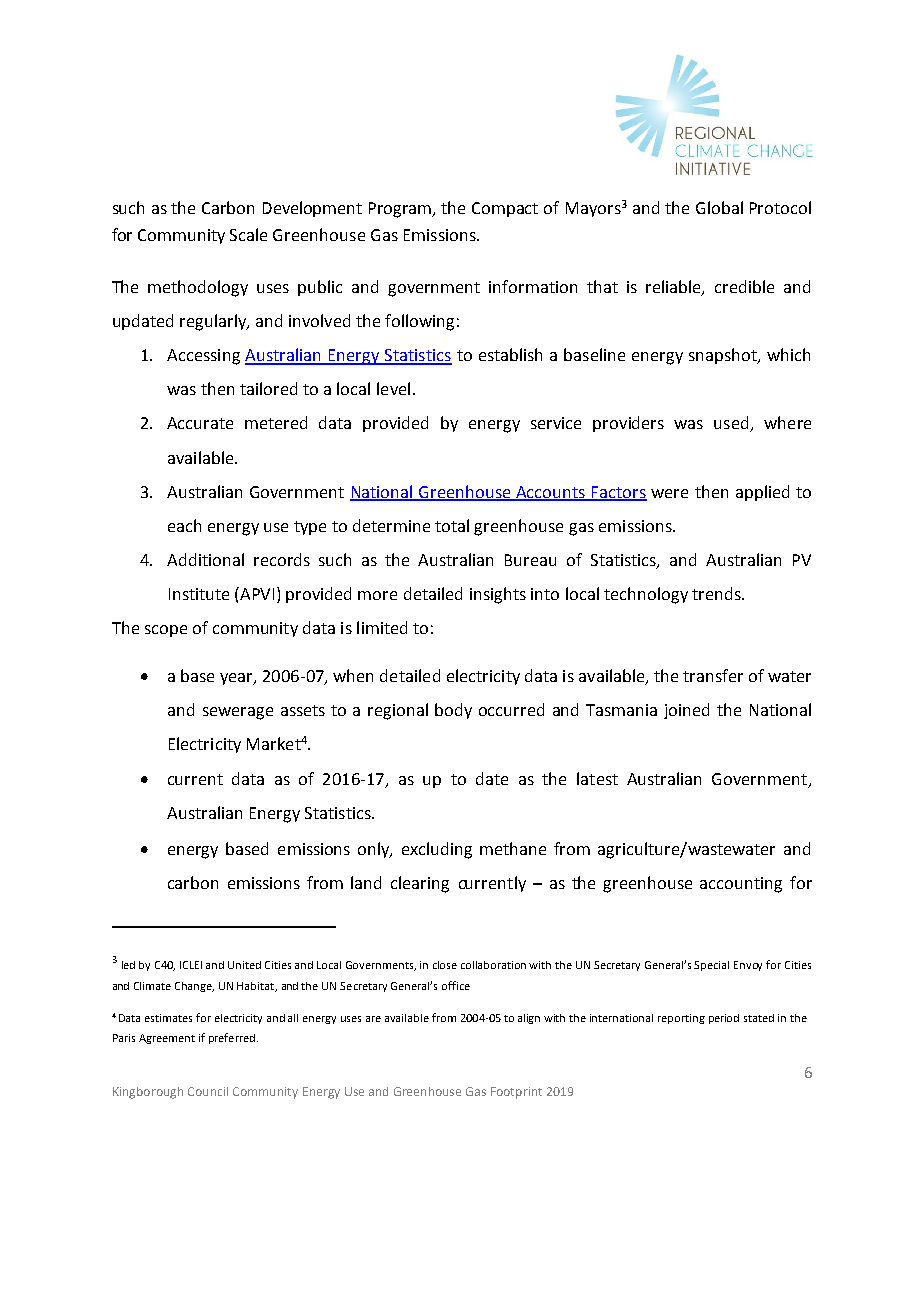 This screenshot has height=1308, width=924. Describe the element at coordinates (382, 627) in the screenshot. I see `limited` at that location.
